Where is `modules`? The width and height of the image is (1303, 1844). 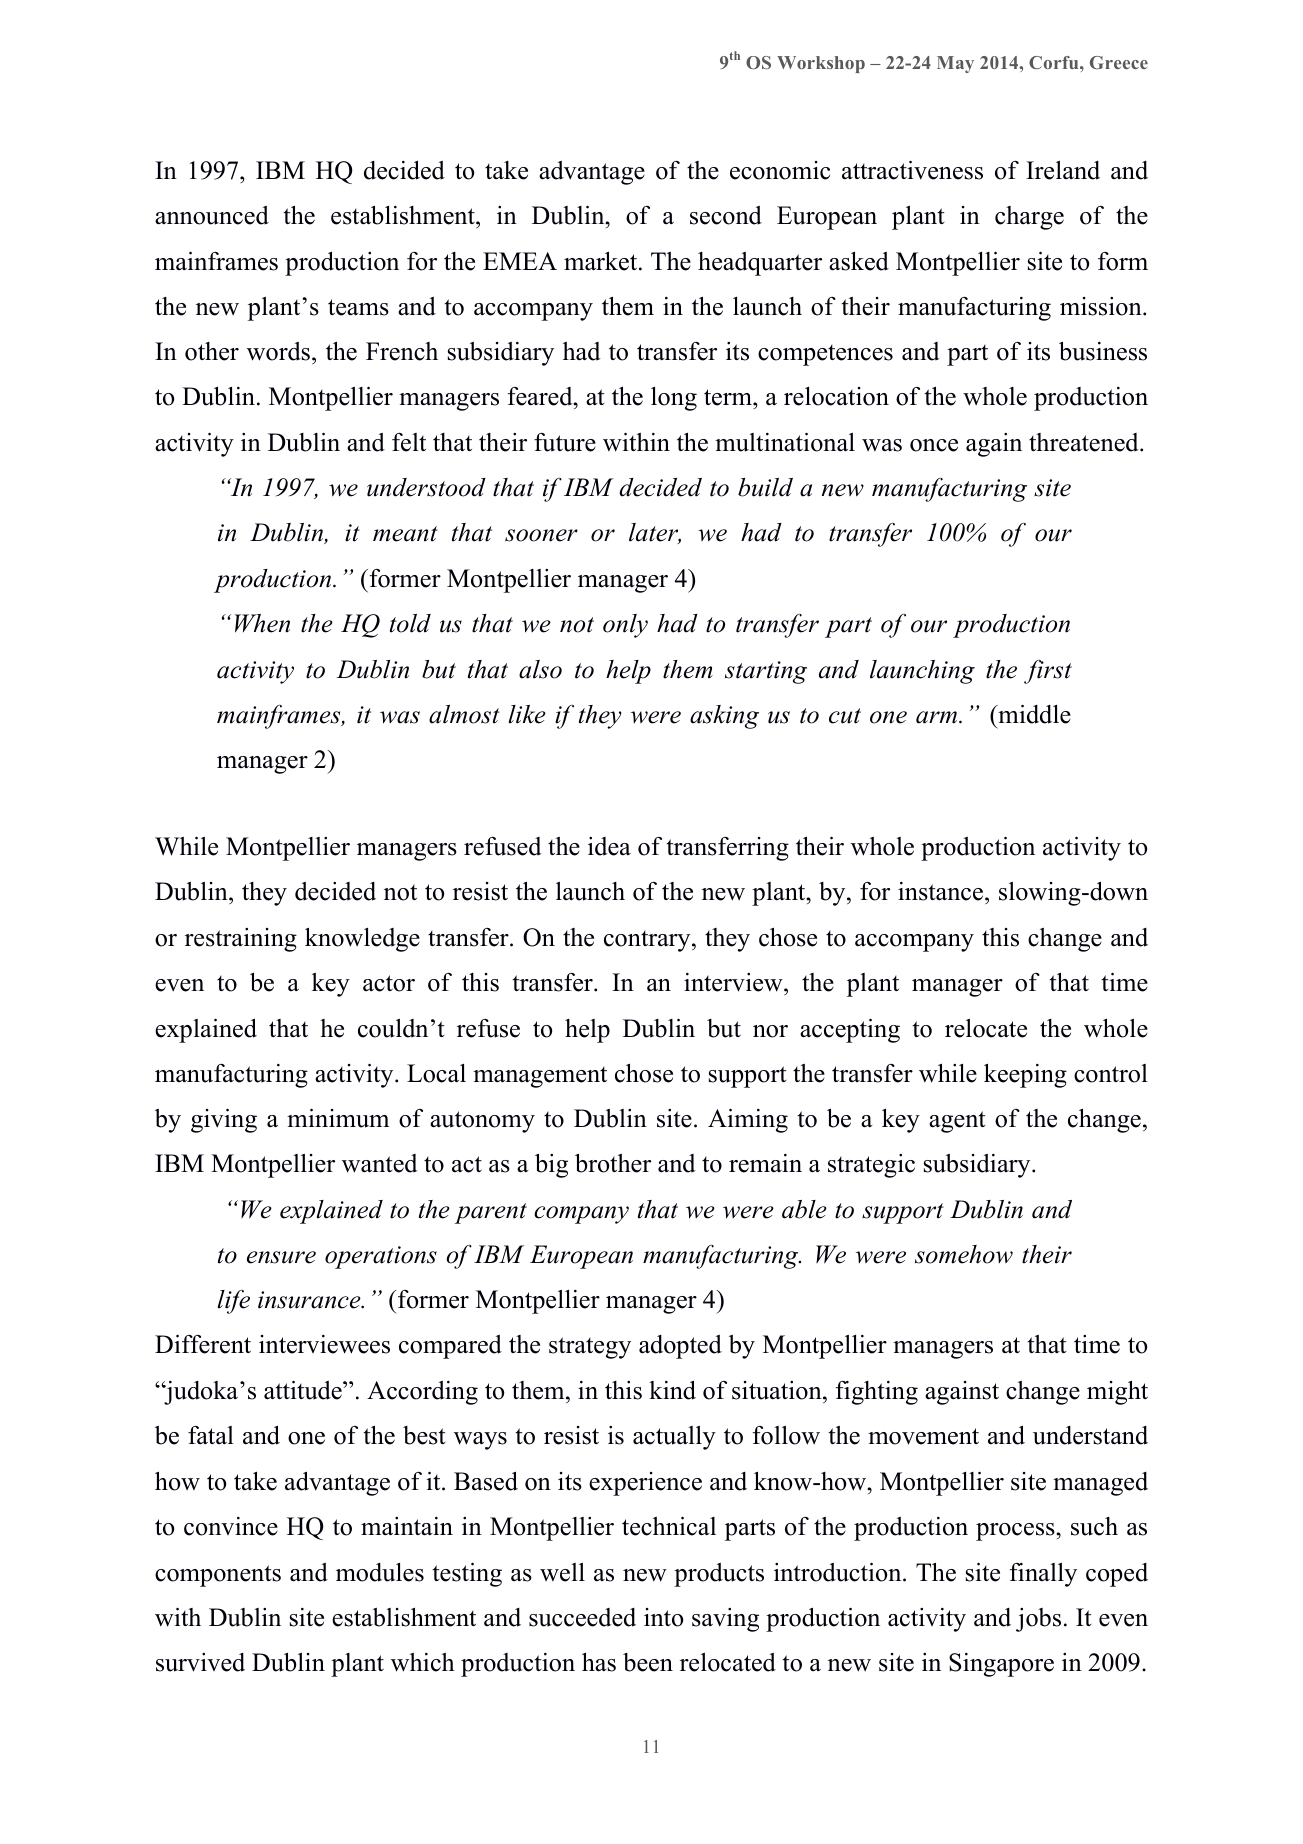 modules is located at coordinates (380, 1572).
